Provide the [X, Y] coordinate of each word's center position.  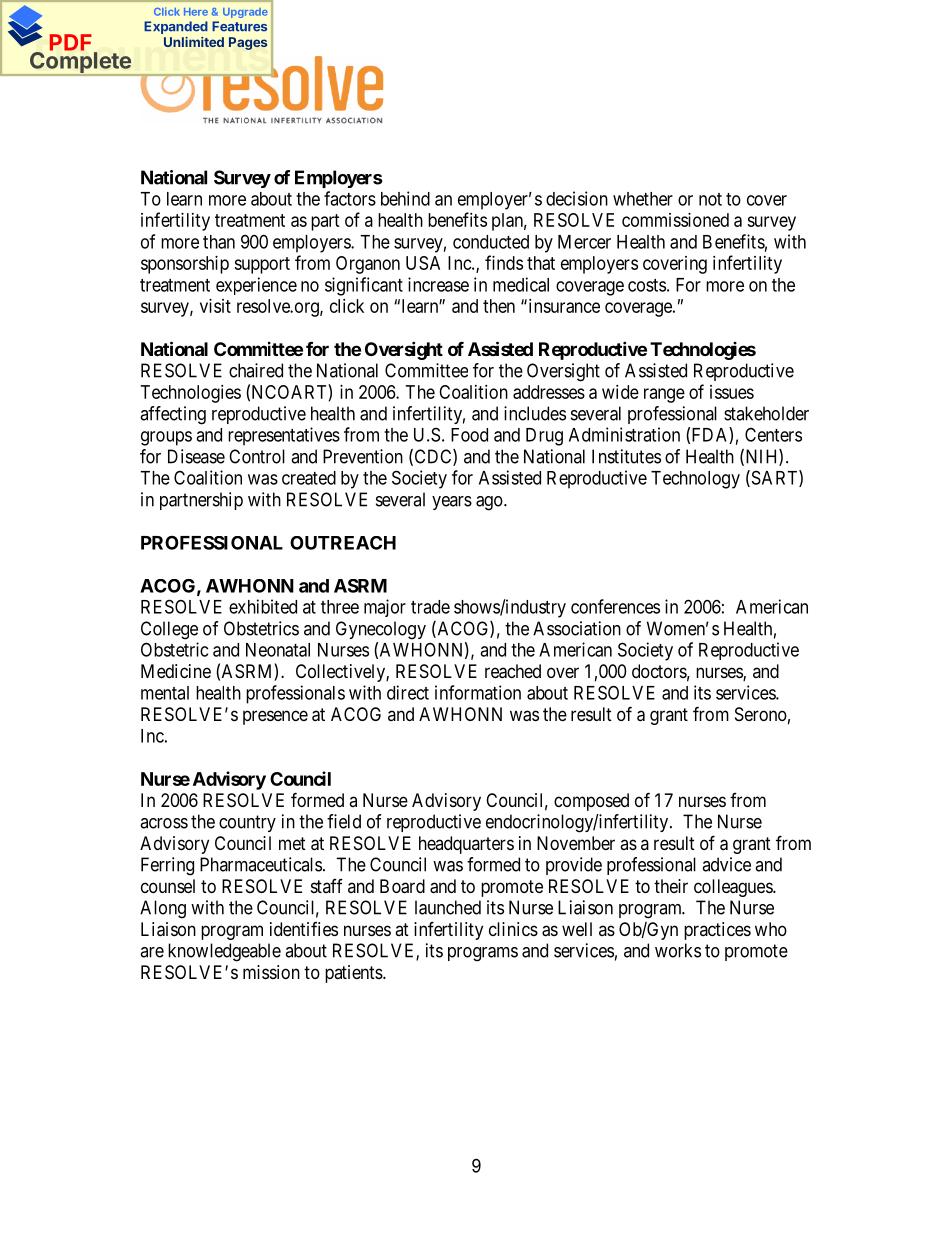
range [664, 395]
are [152, 952]
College [169, 630]
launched [448, 907]
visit [215, 306]
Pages [248, 43]
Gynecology [381, 630]
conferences [615, 606]
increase [438, 284]
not [710, 199]
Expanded [176, 27]
